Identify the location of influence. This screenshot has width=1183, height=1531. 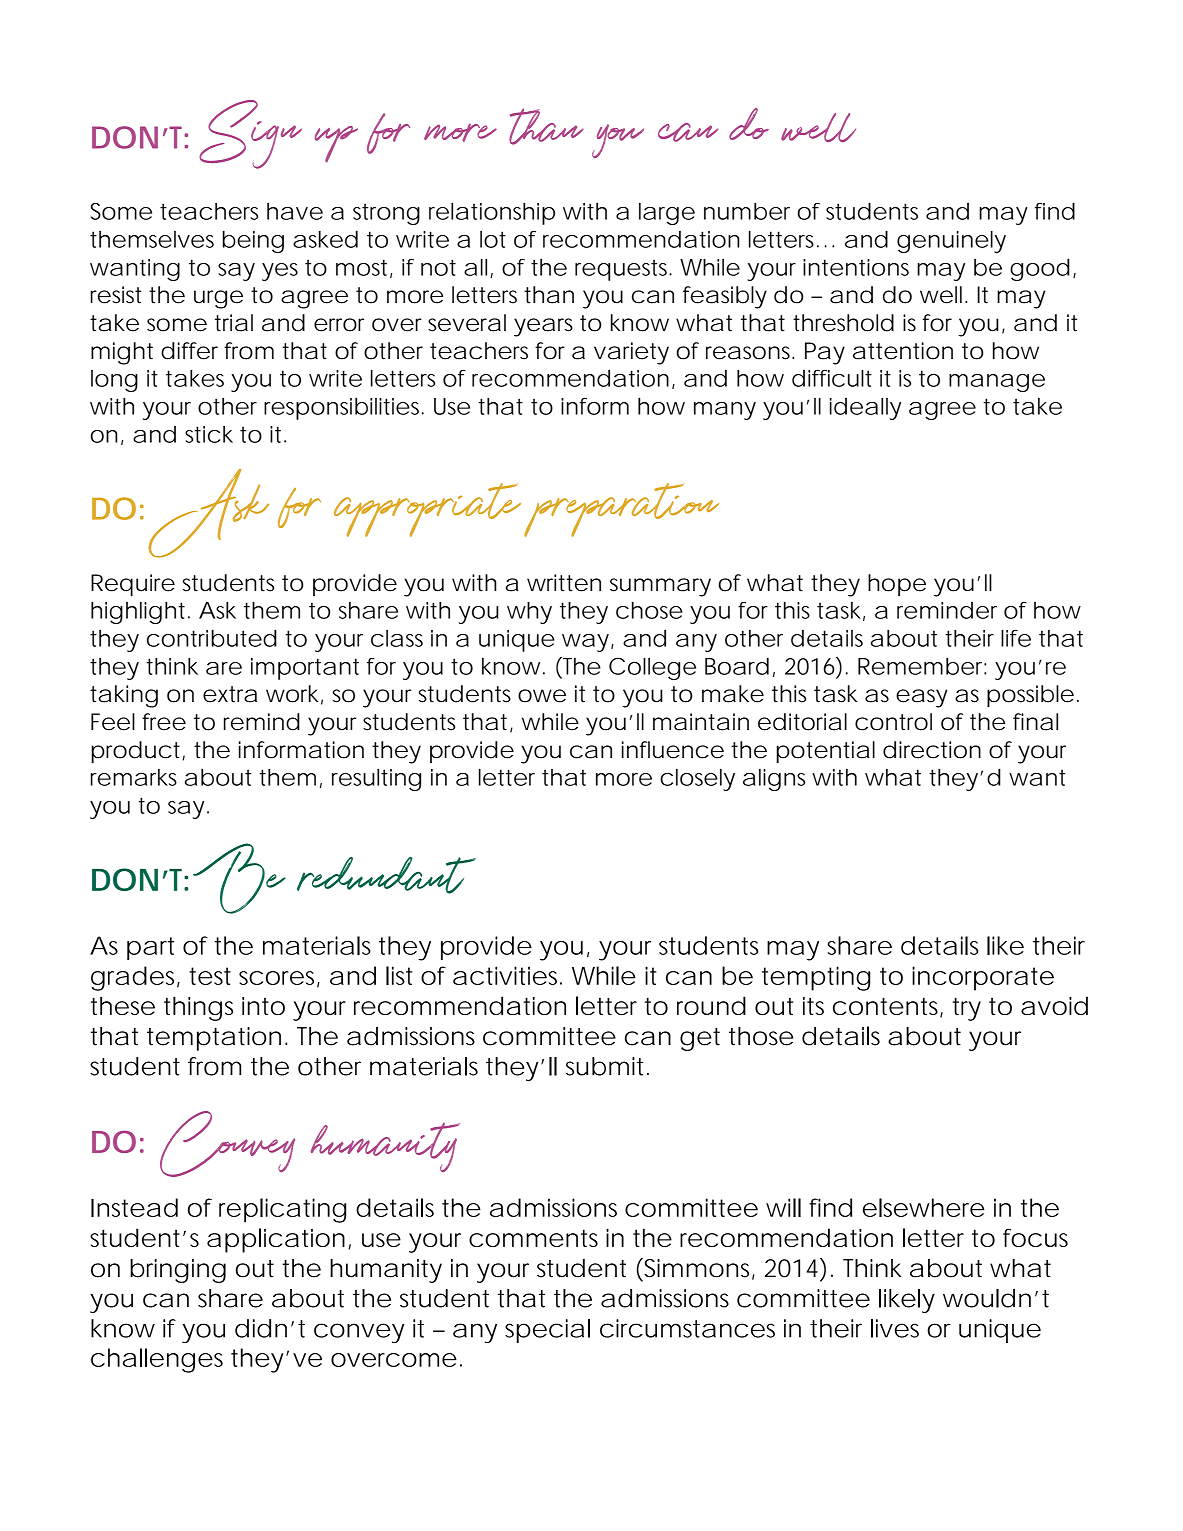
(673, 750).
